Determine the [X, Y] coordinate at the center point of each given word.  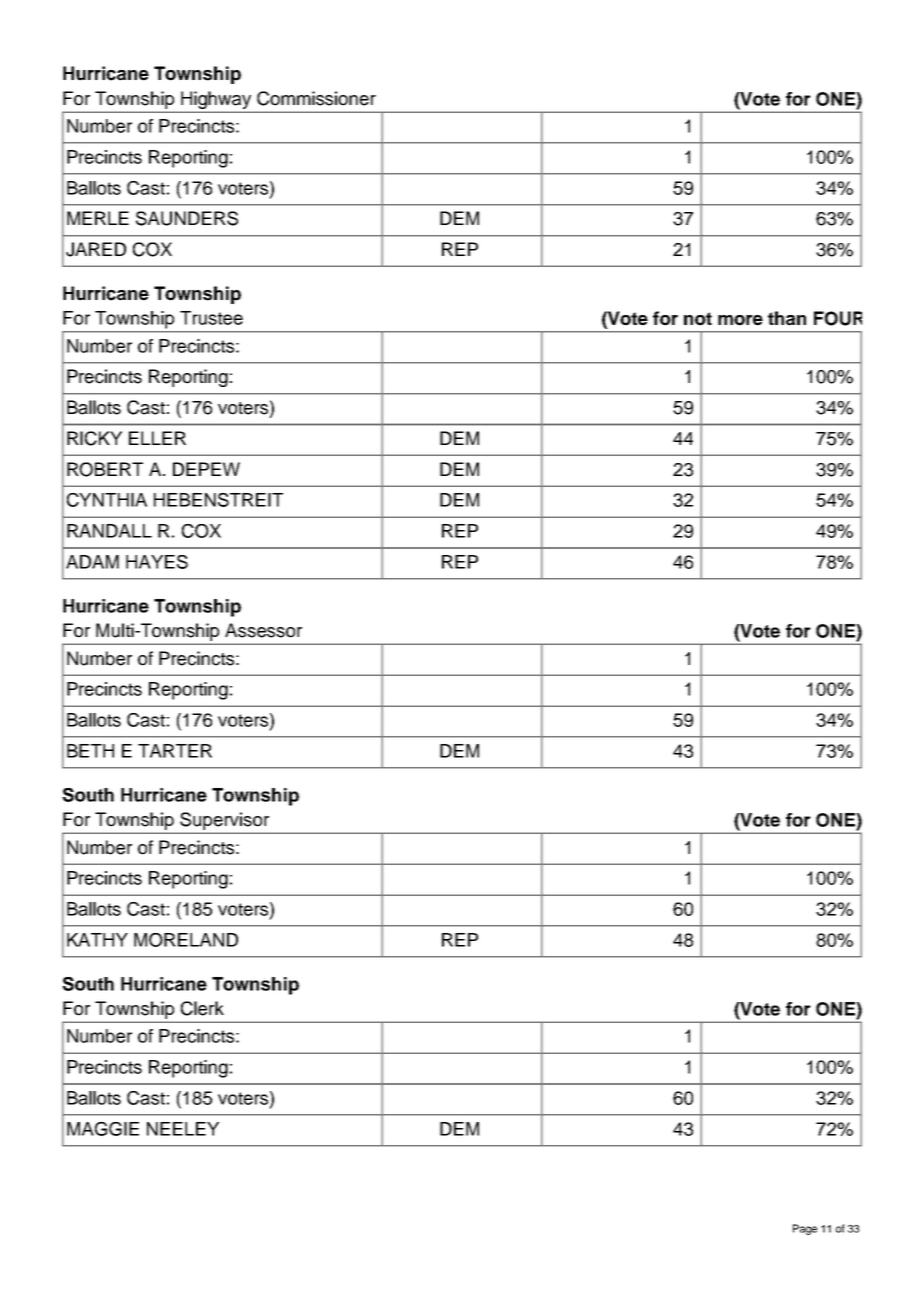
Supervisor [224, 821]
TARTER [175, 751]
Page [805, 1229]
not [698, 319]
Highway [216, 100]
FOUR [838, 318]
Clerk [202, 1008]
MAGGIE [103, 1129]
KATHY [97, 940]
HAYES [157, 562]
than [787, 318]
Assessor [263, 630]
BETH [90, 751]
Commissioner [316, 98]
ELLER [157, 438]
